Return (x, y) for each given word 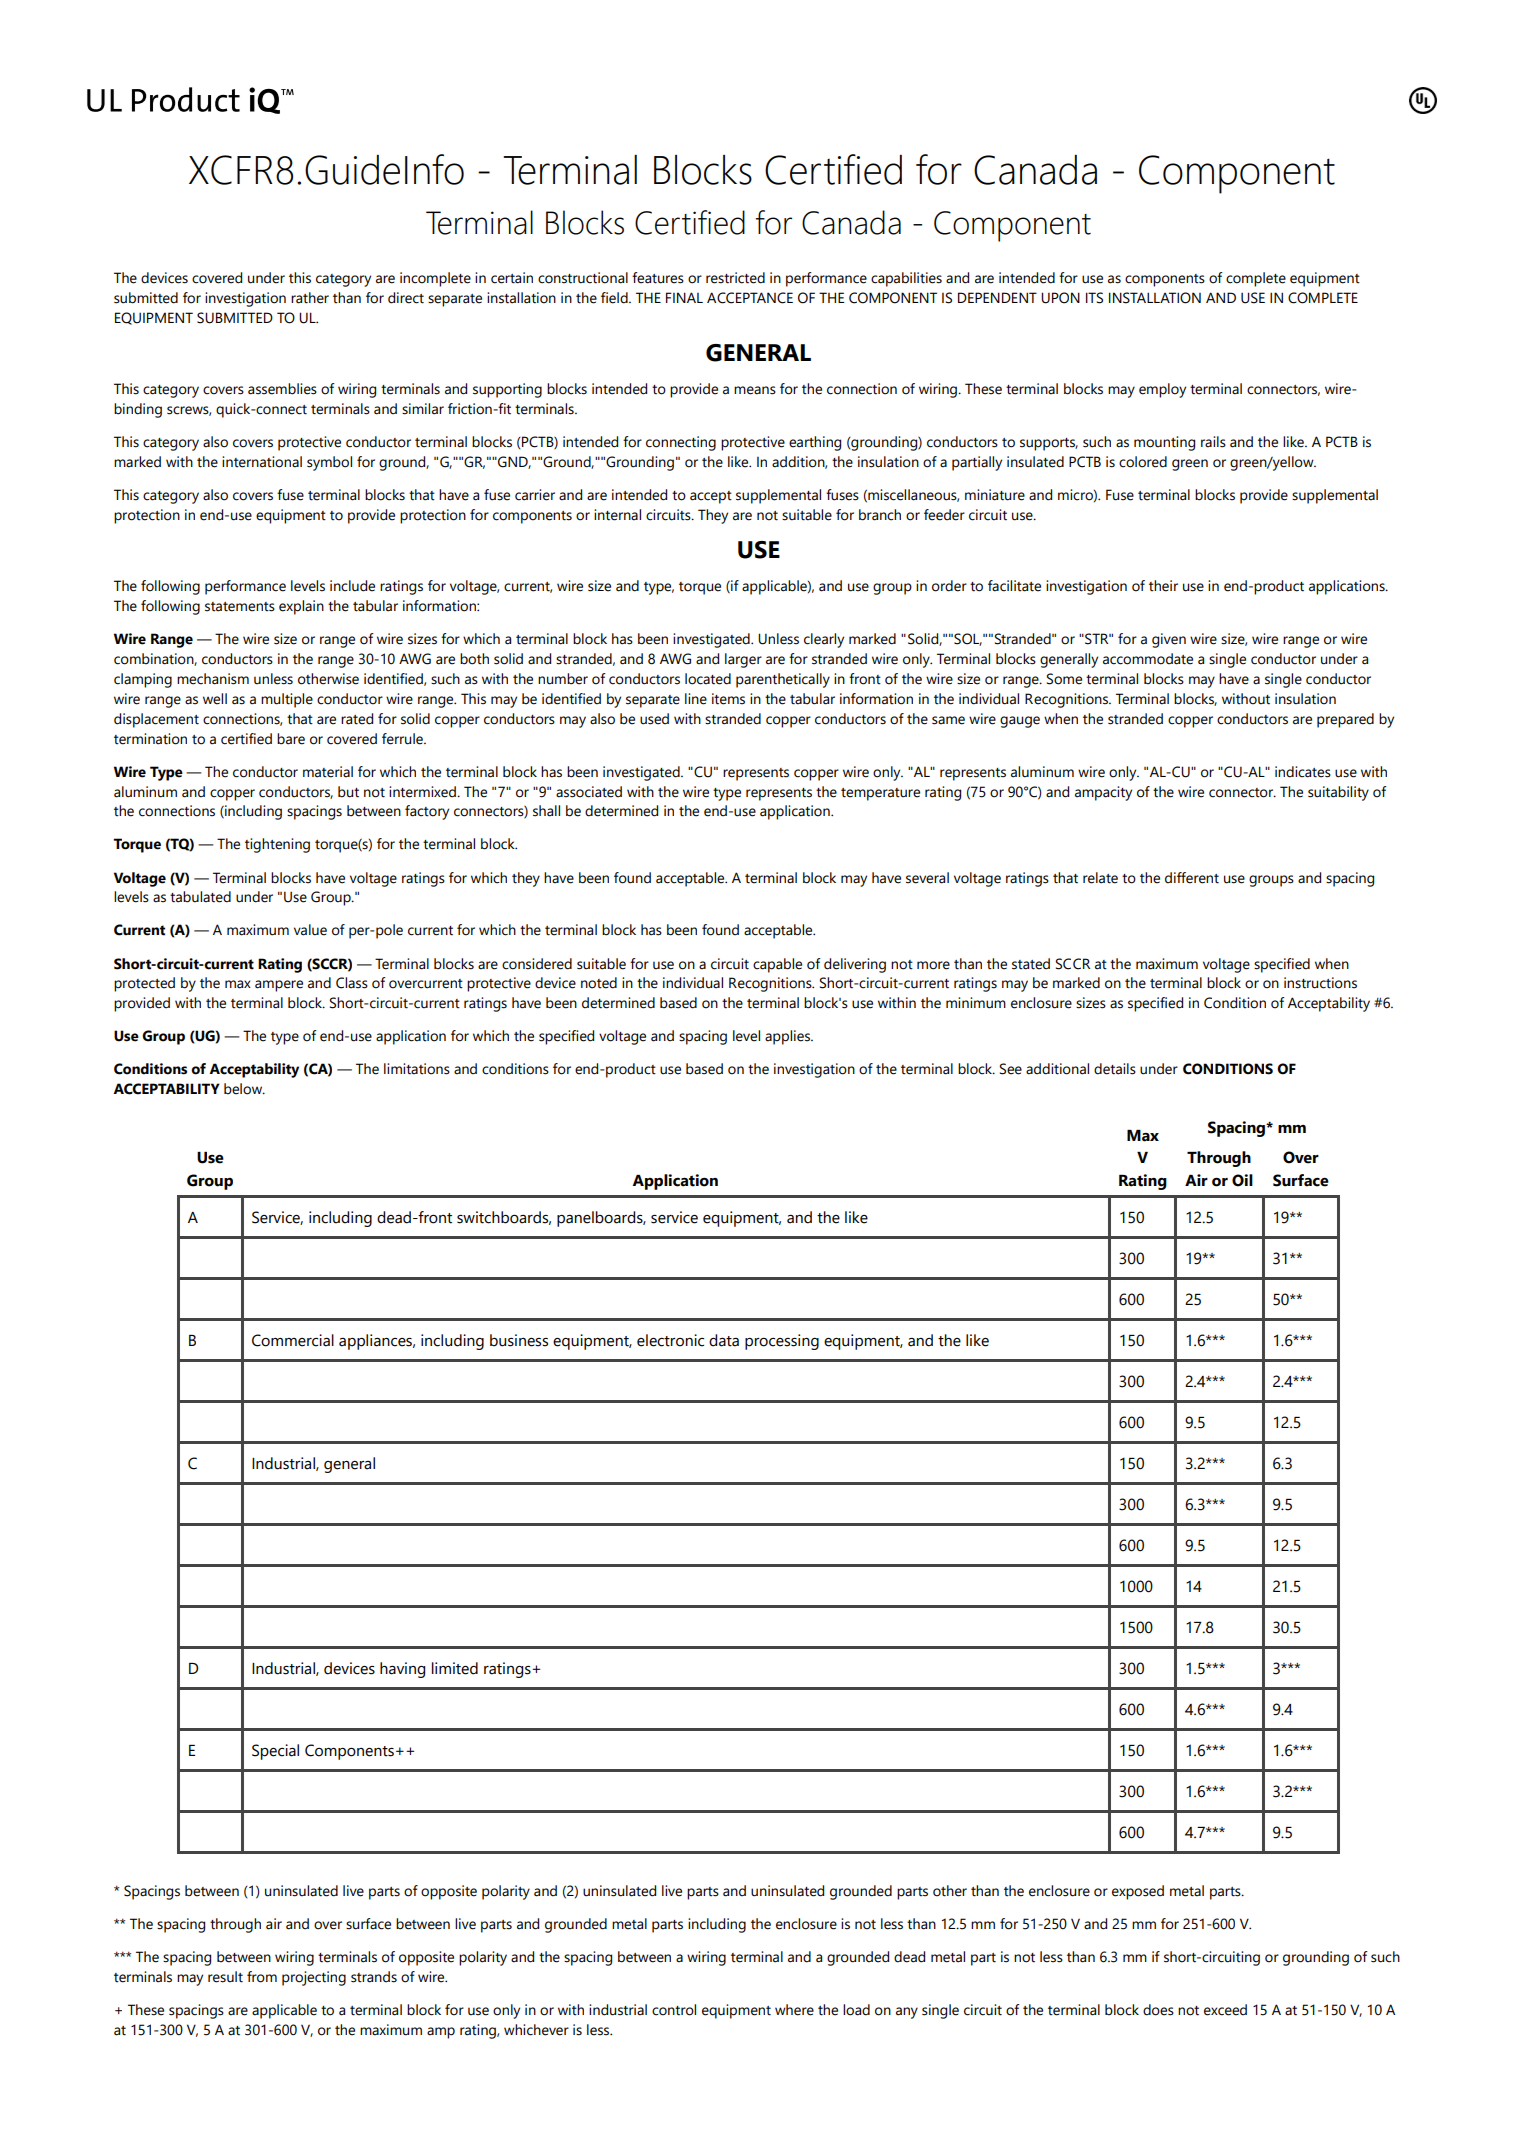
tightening (277, 845)
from (262, 1977)
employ (1162, 390)
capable (777, 965)
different (1192, 878)
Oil (1242, 1180)
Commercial (293, 1340)
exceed (1225, 2010)
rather (310, 298)
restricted (735, 278)
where (794, 2010)
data (724, 1340)
